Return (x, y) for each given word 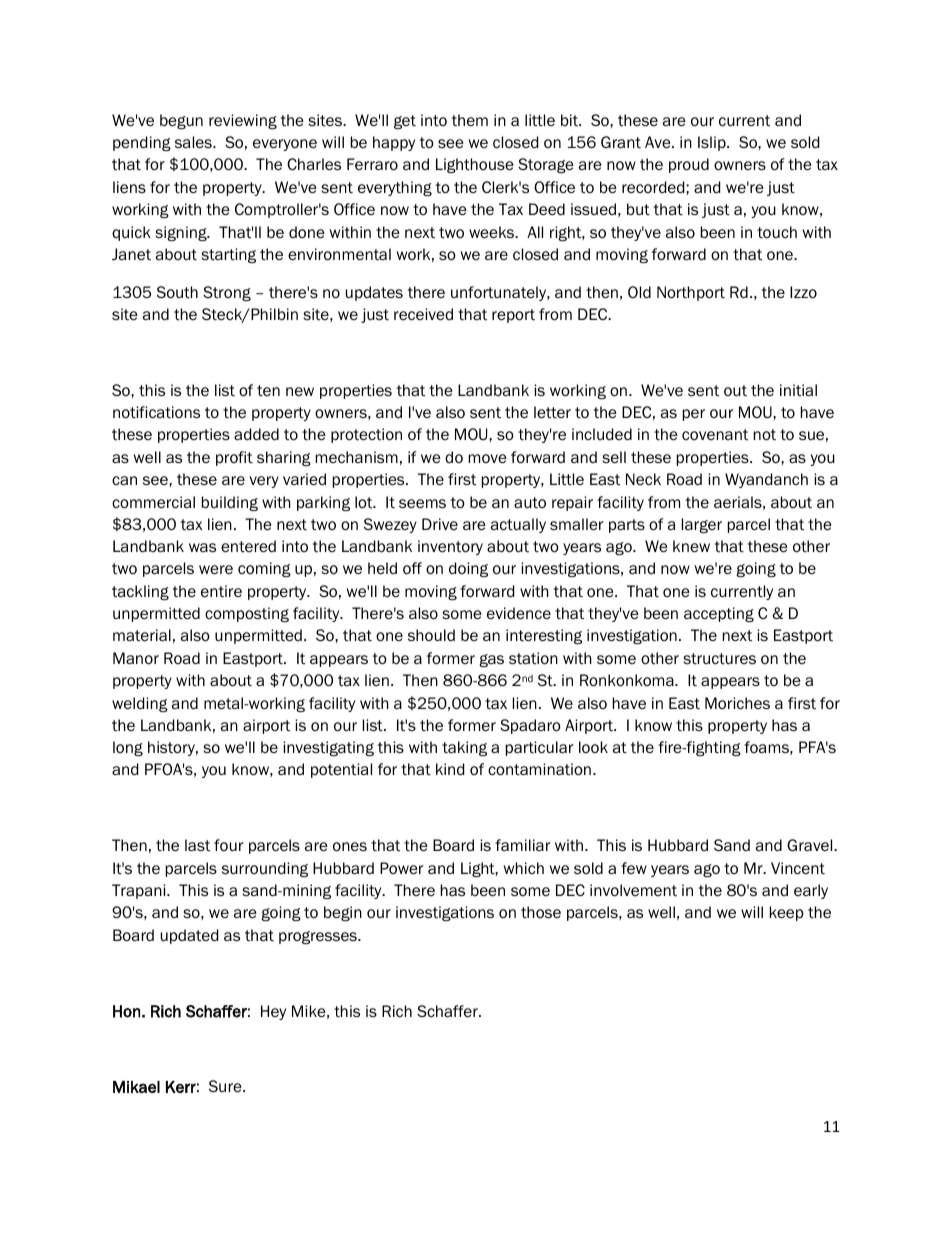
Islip (713, 143)
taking (464, 748)
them (470, 120)
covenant (715, 434)
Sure (226, 1086)
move (488, 458)
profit (234, 458)
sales (194, 142)
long (128, 748)
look (593, 747)
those (541, 912)
